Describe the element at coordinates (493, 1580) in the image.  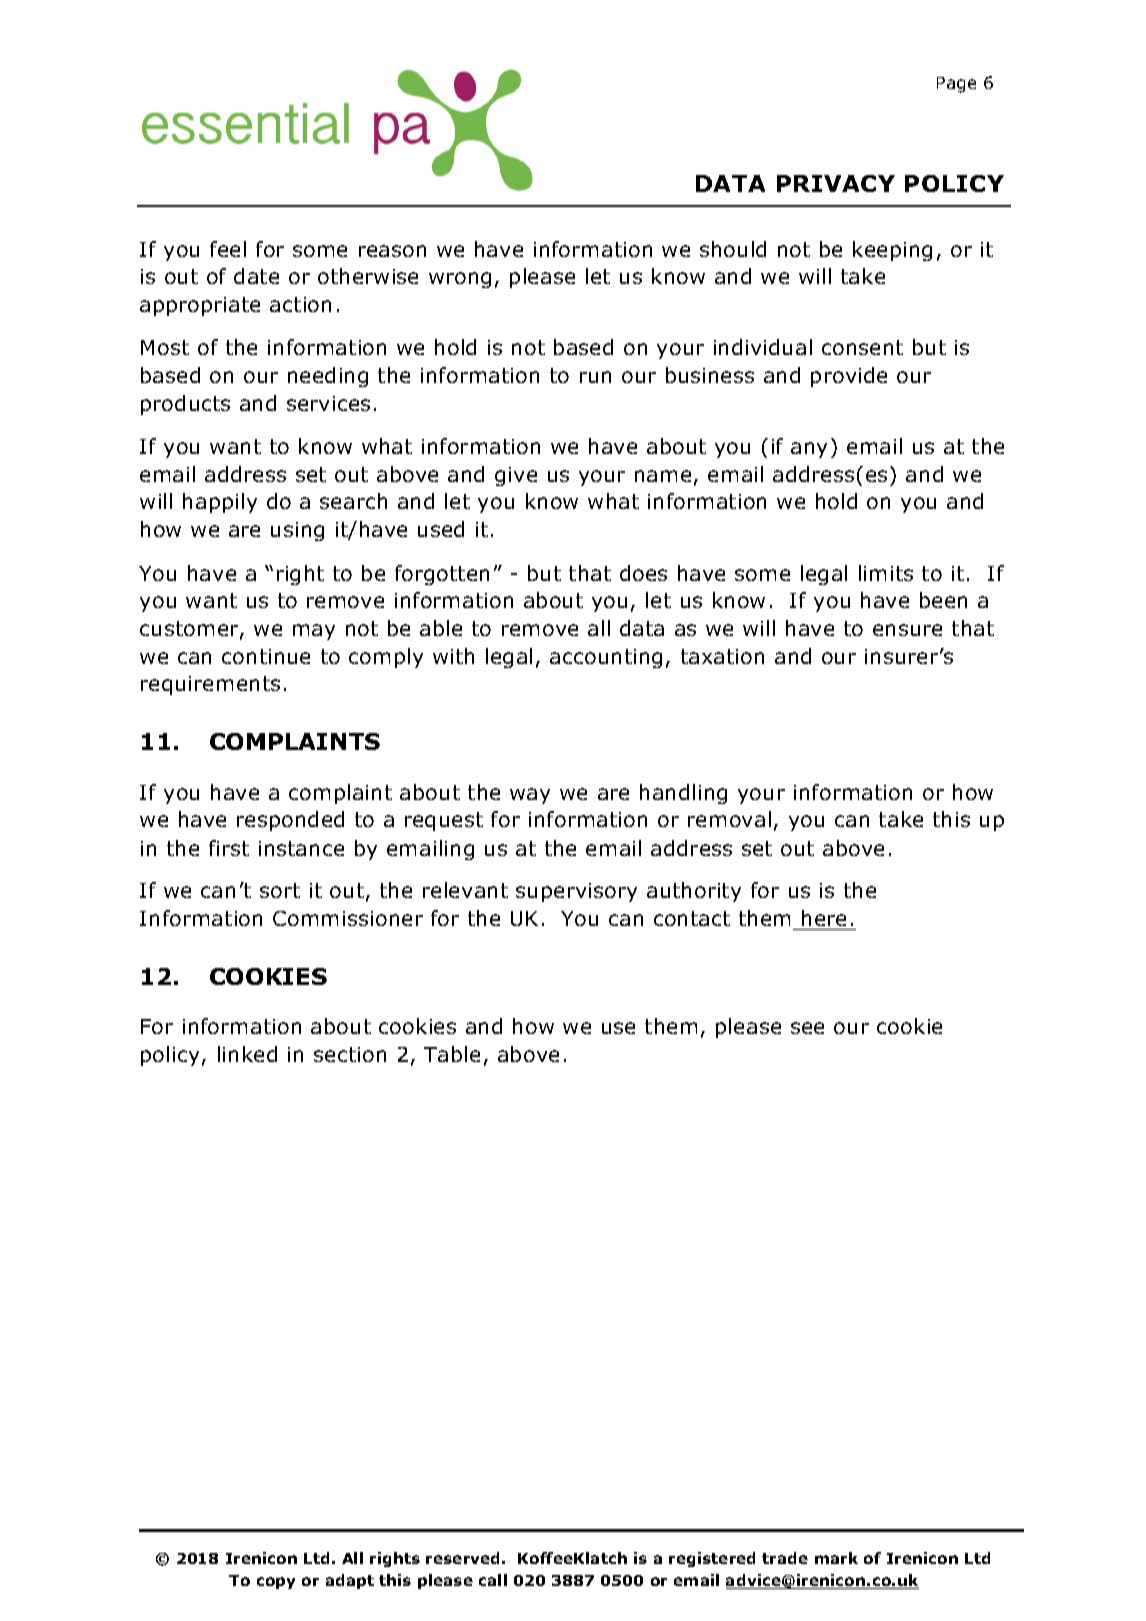
I see `call` at that location.
